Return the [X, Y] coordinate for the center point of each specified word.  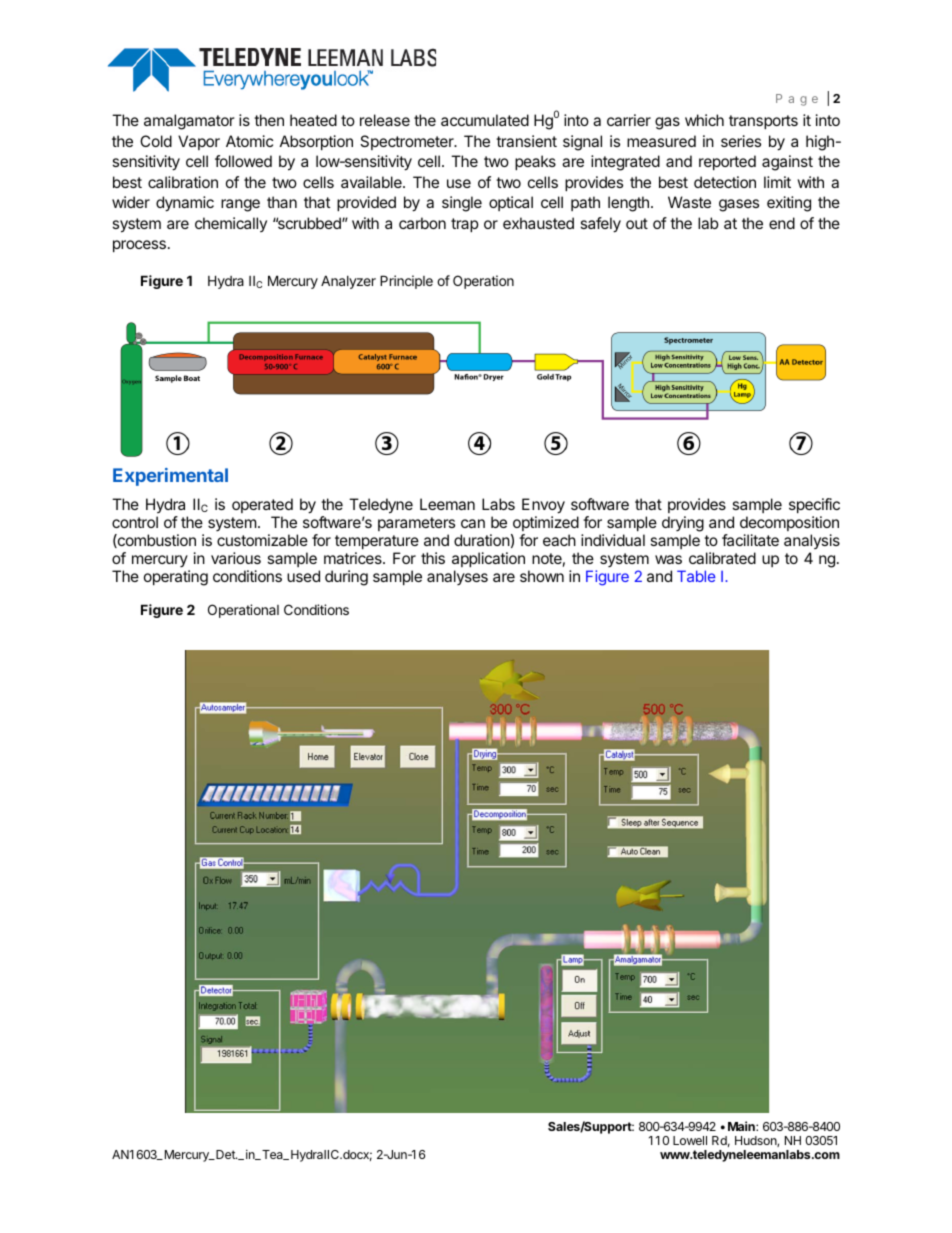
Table [696, 576]
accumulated [485, 120]
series [741, 141]
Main [742, 1126]
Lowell [690, 1140]
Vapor [199, 142]
